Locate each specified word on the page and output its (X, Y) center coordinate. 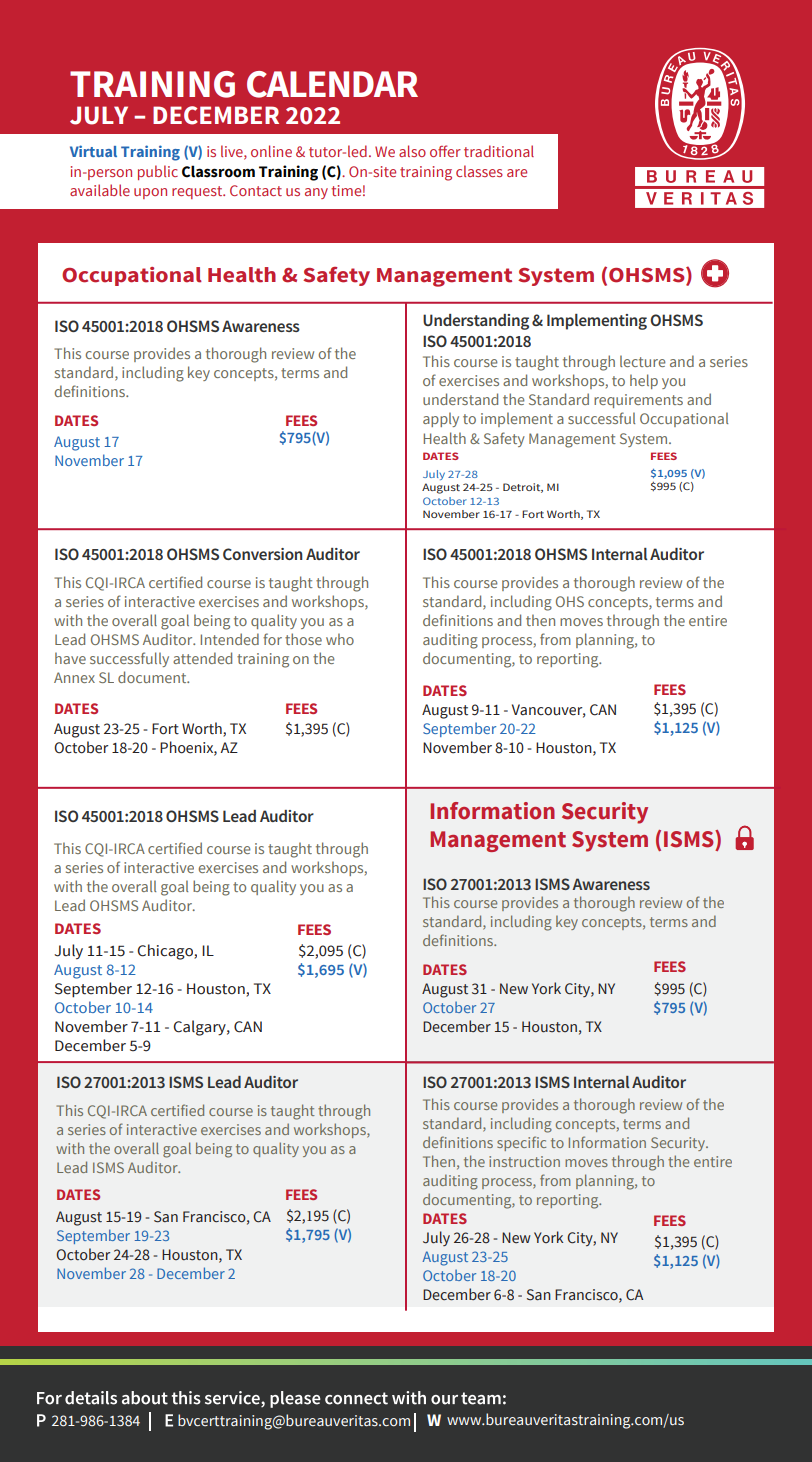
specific (521, 1143)
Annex (74, 677)
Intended (230, 639)
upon (150, 193)
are (517, 173)
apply (441, 419)
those (303, 639)
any (316, 193)
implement (517, 419)
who (340, 639)
